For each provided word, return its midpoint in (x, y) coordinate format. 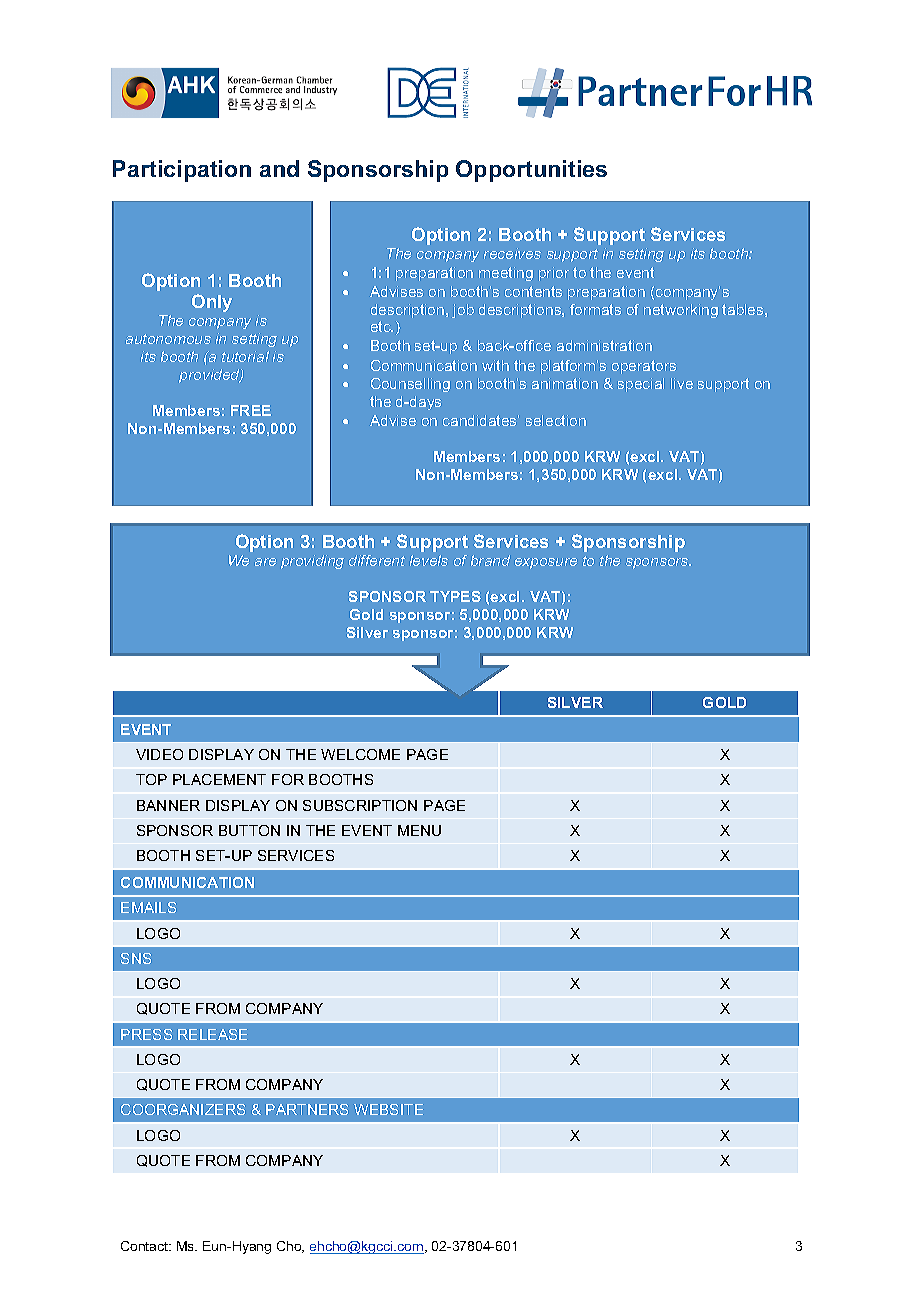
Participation (182, 171)
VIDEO (159, 754)
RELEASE (212, 1034)
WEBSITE (388, 1109)
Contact (146, 1246)
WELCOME (360, 754)
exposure (546, 563)
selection (556, 420)
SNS (136, 958)
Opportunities (531, 171)
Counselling (410, 385)
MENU (419, 830)
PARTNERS (307, 1109)
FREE (251, 410)
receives (512, 253)
